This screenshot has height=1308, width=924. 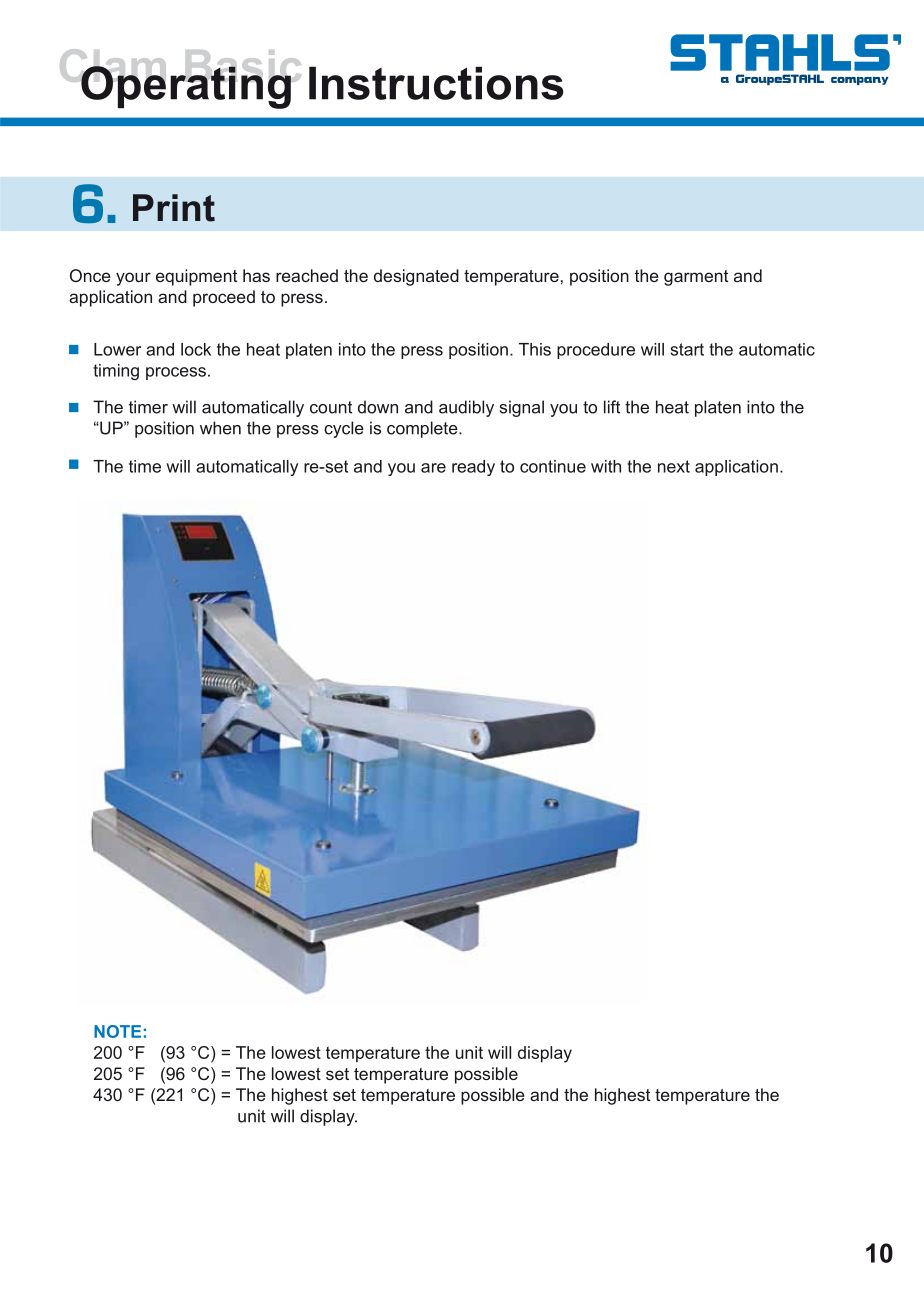 What do you see at coordinates (696, 278) in the screenshot?
I see `garment` at bounding box center [696, 278].
